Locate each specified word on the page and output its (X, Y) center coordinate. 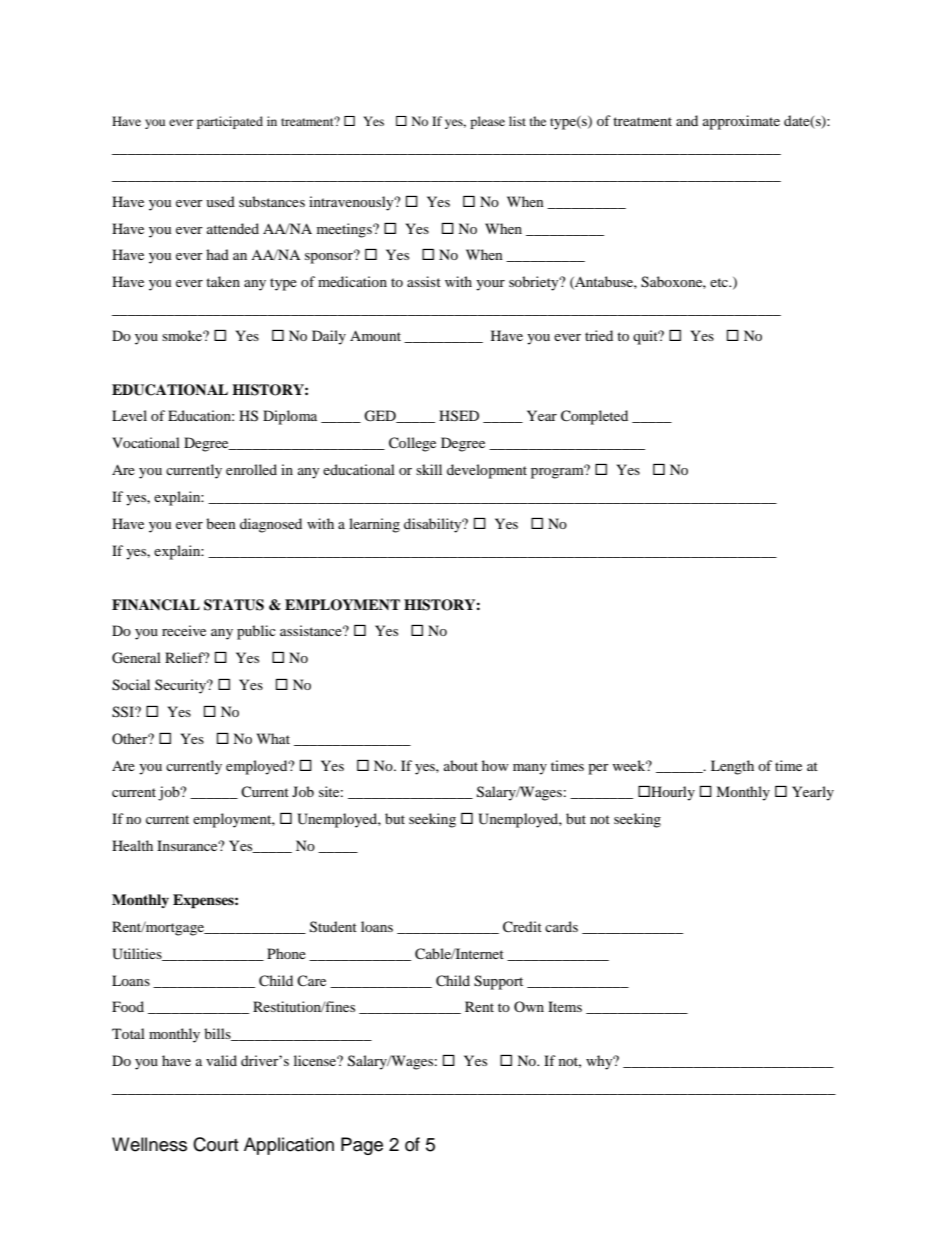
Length (732, 767)
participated (230, 122)
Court (215, 1144)
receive (184, 630)
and (687, 120)
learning (374, 525)
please (487, 122)
